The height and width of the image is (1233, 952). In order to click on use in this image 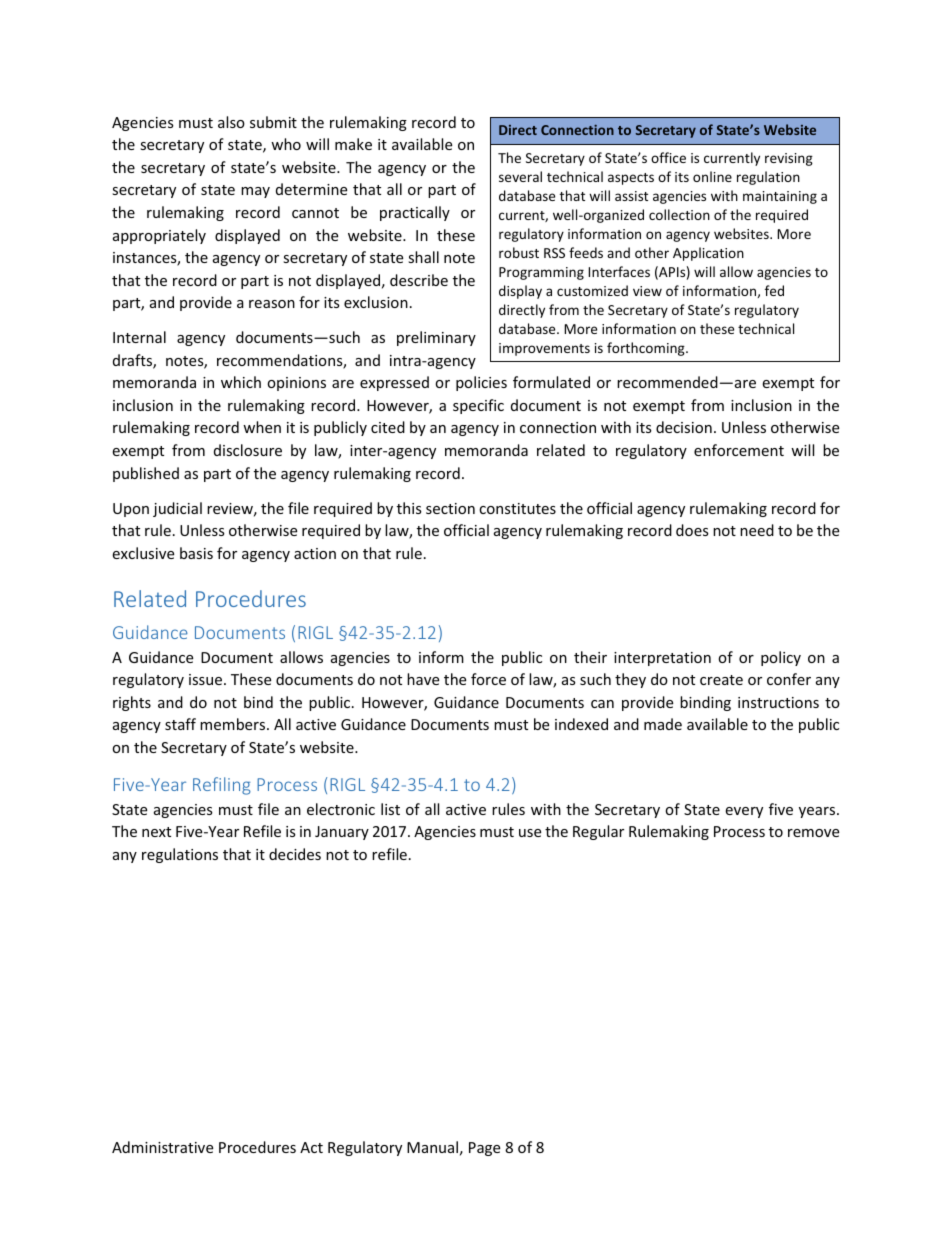, I will do `click(530, 833)`.
